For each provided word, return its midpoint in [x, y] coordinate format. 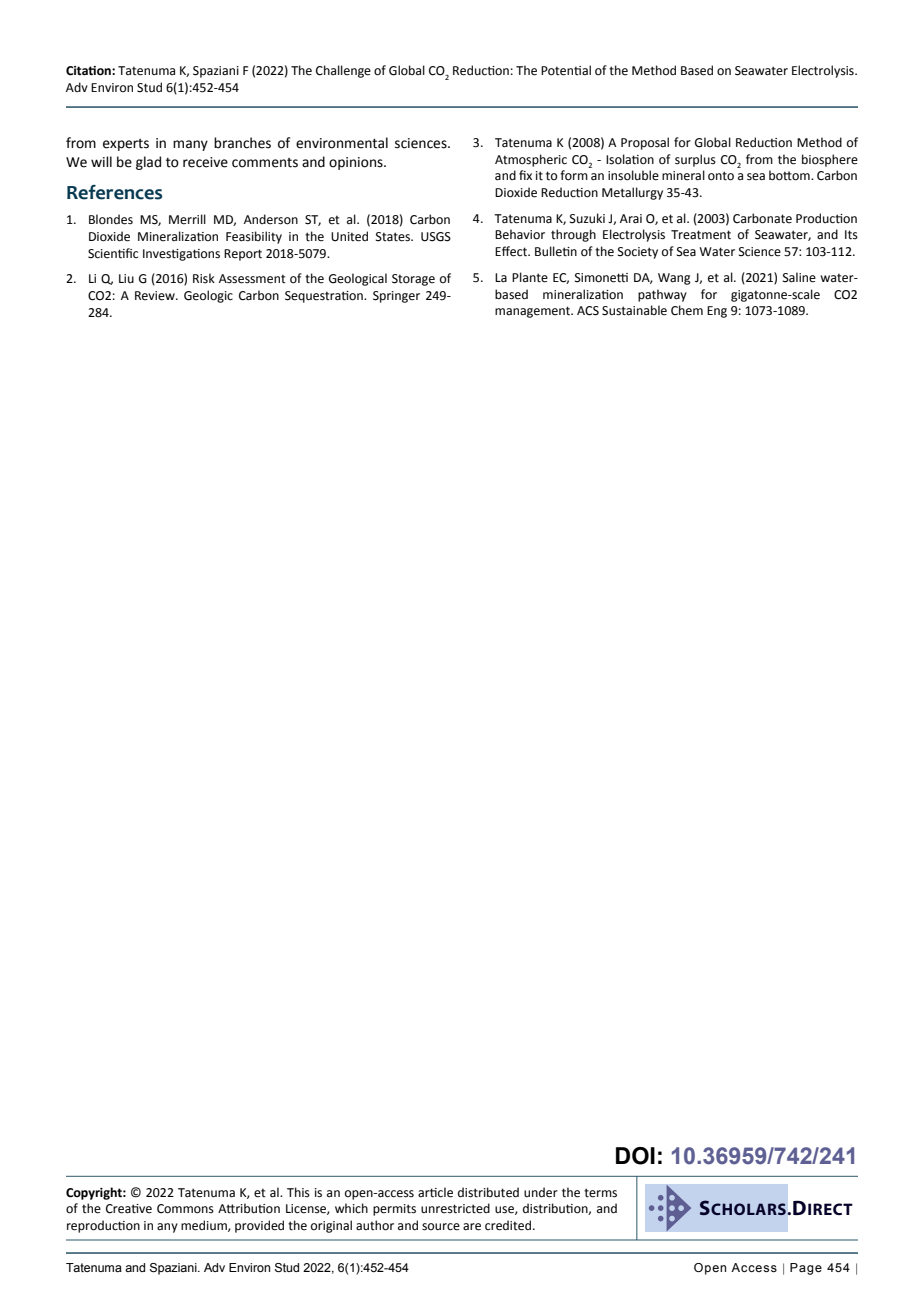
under [541, 1192]
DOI [635, 1156]
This [298, 1192]
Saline [799, 277]
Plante [530, 277]
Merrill [187, 219]
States [394, 237]
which [351, 1208]
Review [156, 296]
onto [721, 176]
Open [710, 1269]
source [441, 1227]
